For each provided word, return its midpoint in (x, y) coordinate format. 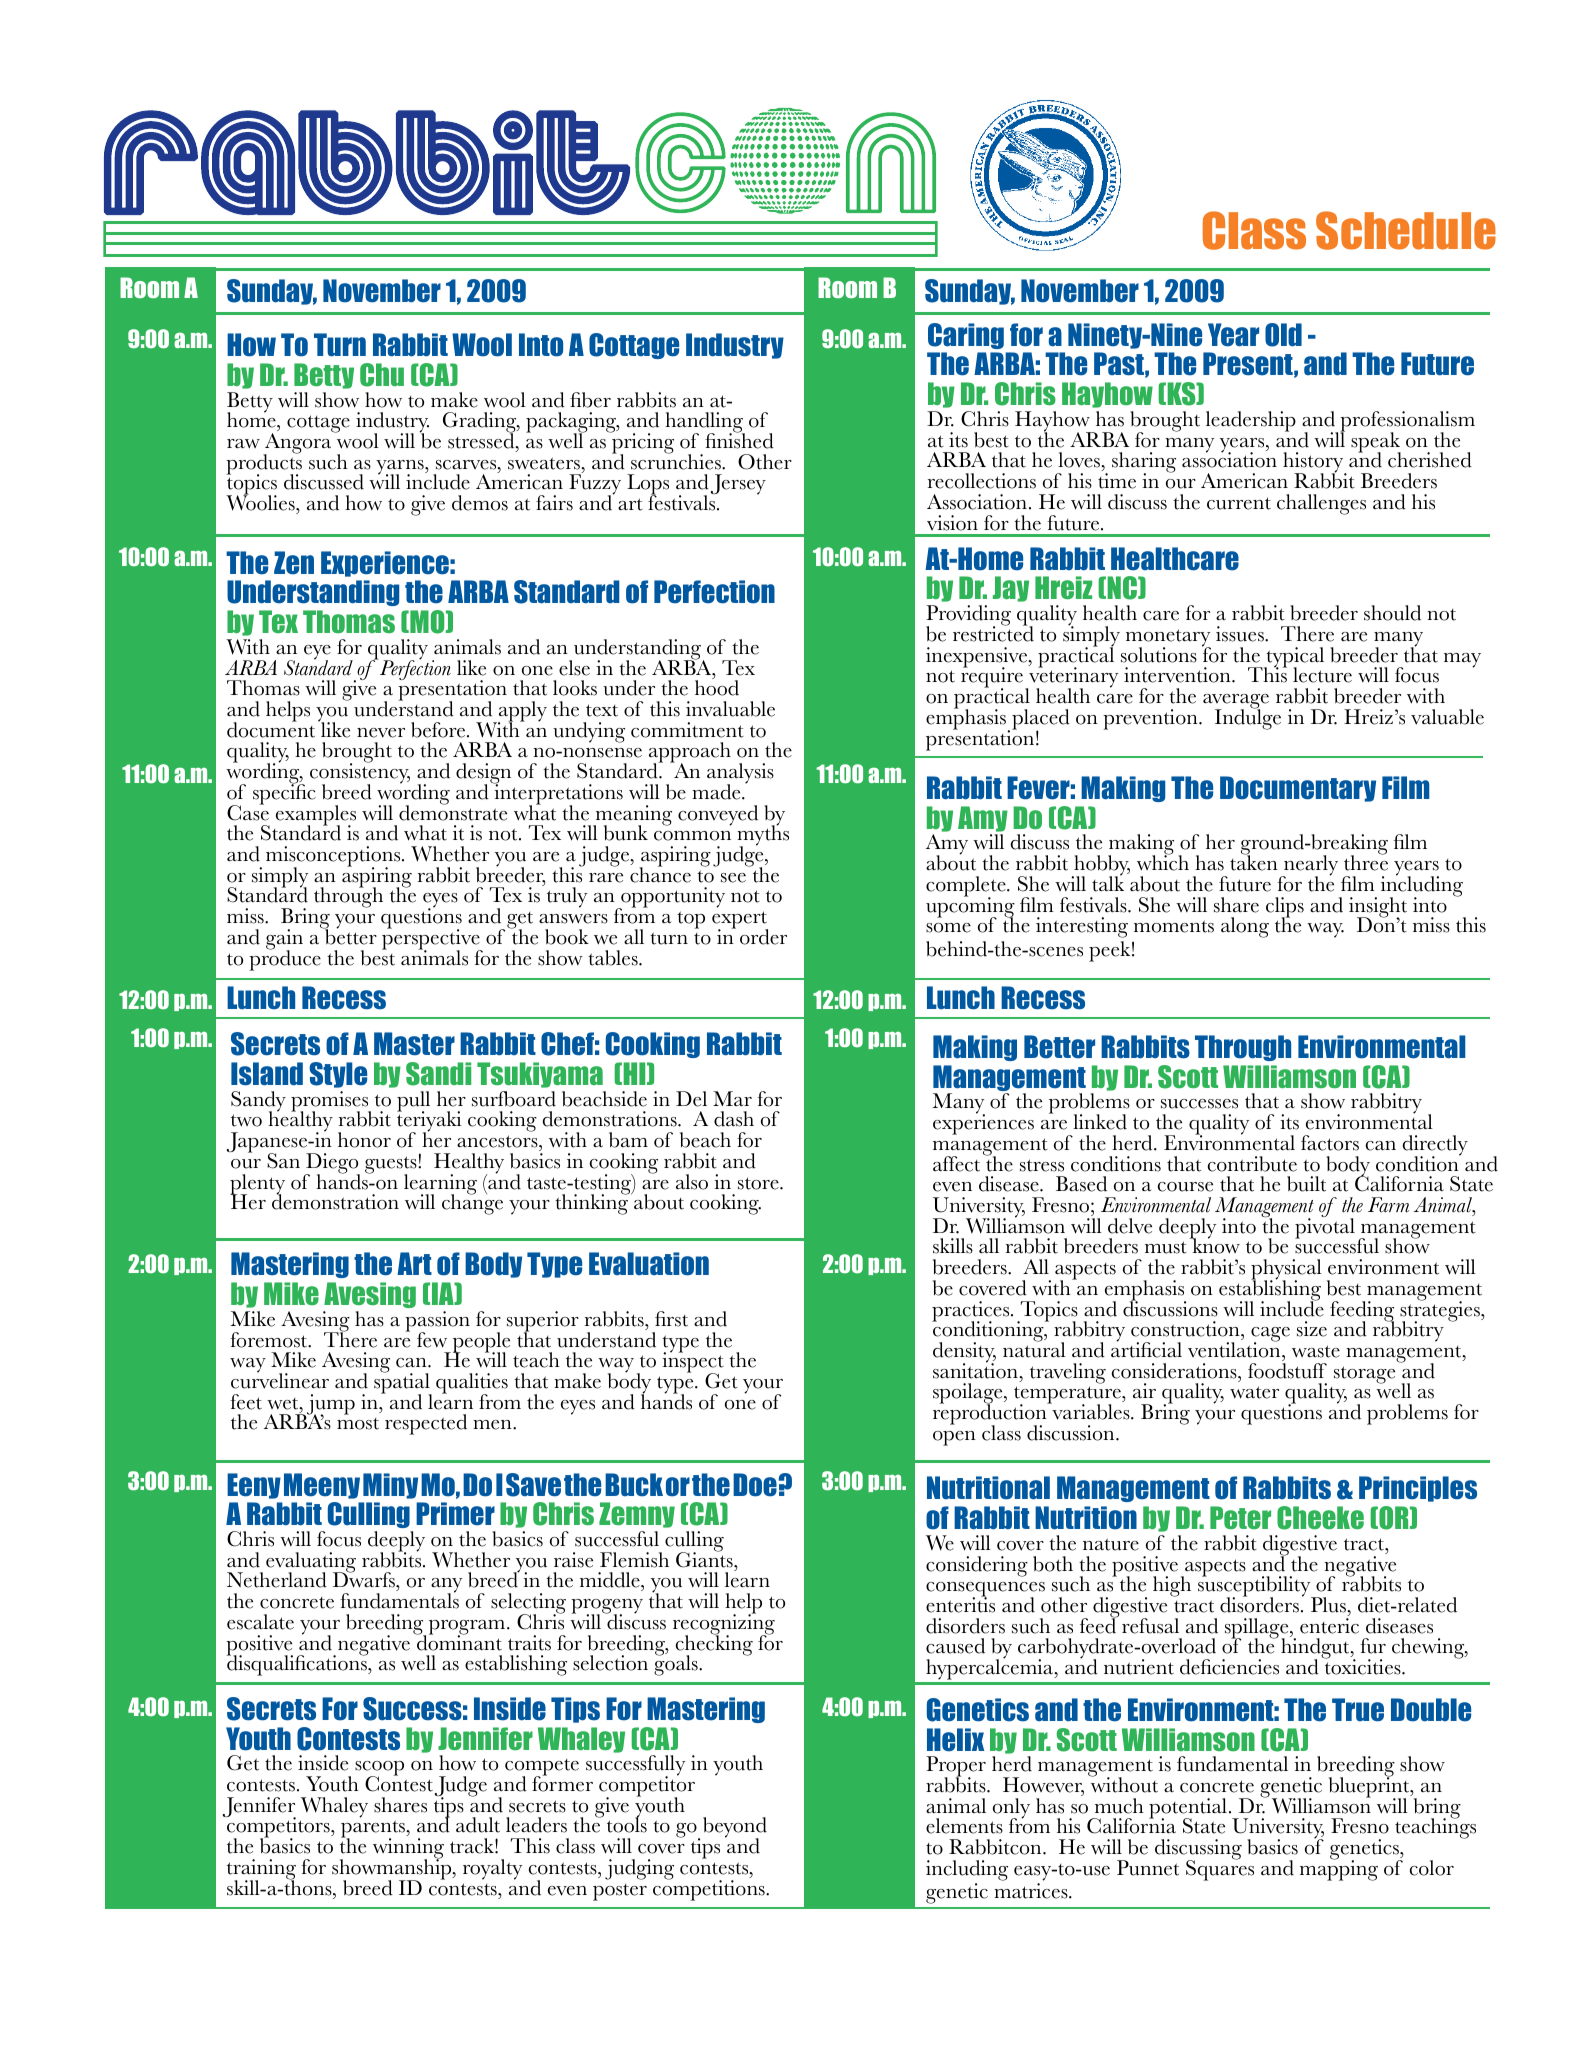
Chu (382, 375)
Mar (732, 1098)
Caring (966, 336)
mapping (1339, 1869)
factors (1330, 1143)
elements (964, 1826)
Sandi (438, 1074)
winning (408, 1850)
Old (1283, 335)
